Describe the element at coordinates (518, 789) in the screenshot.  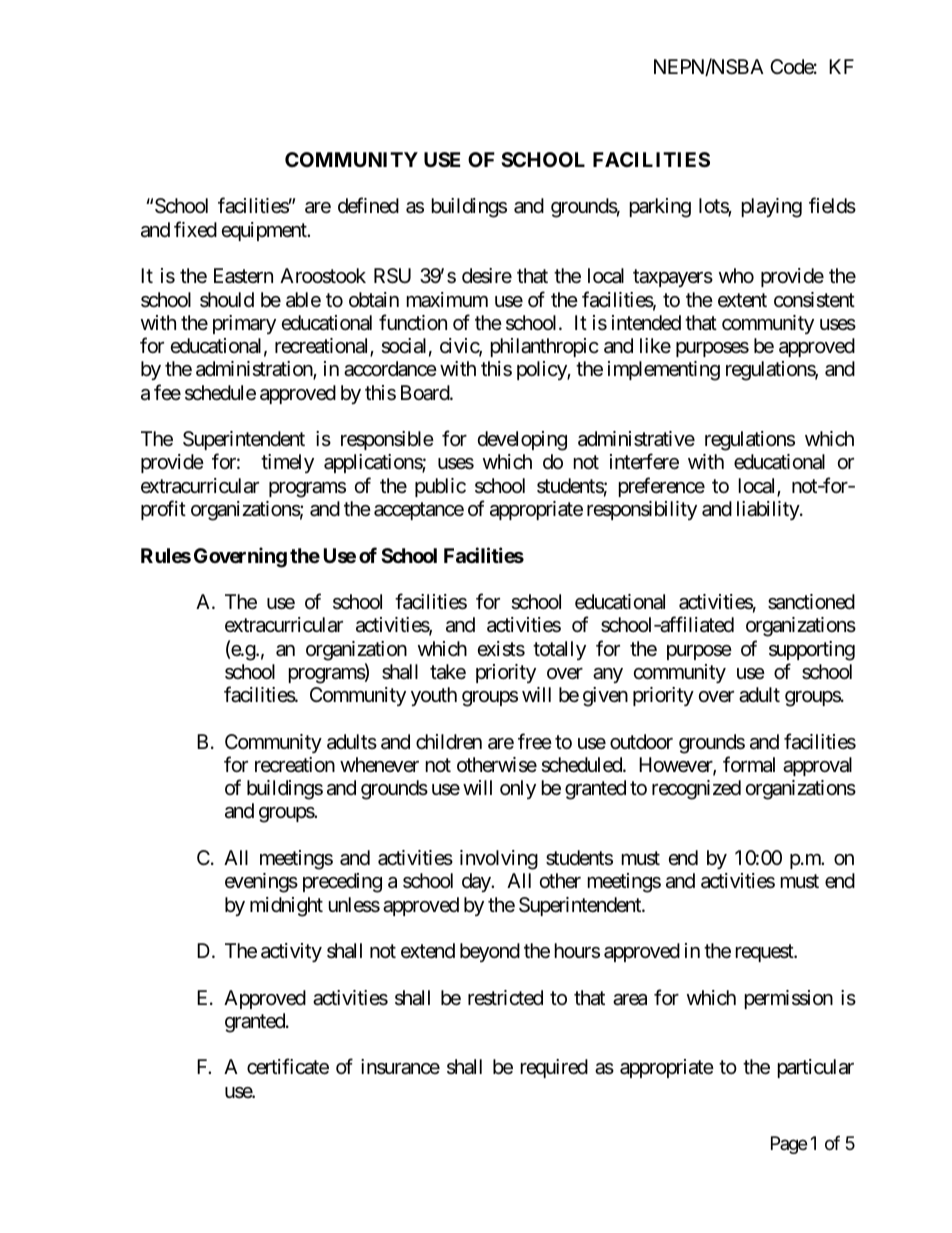
I see `only` at that location.
